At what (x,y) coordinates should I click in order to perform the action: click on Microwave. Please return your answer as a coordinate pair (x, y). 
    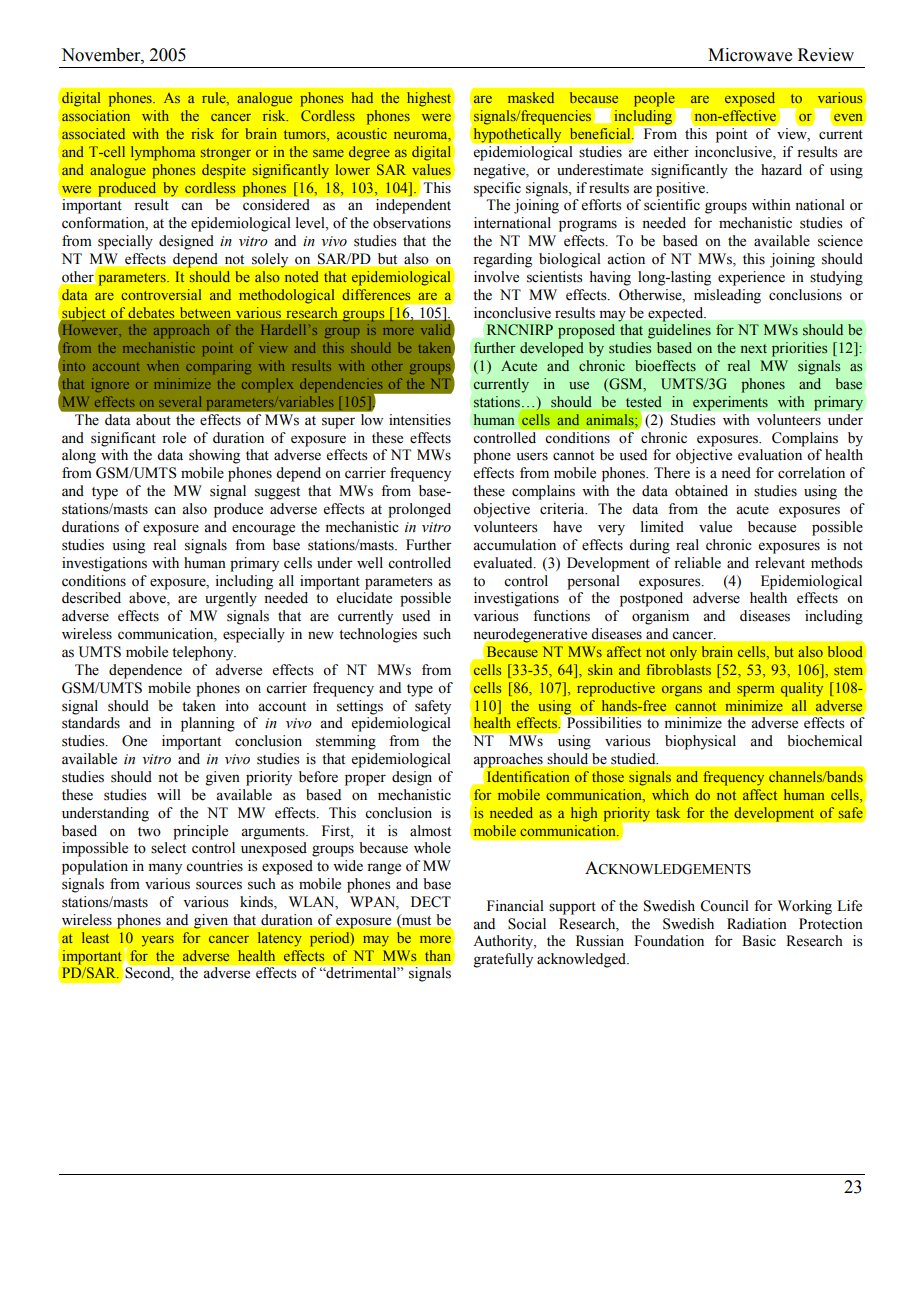
    Looking at the image, I should click on (750, 55).
